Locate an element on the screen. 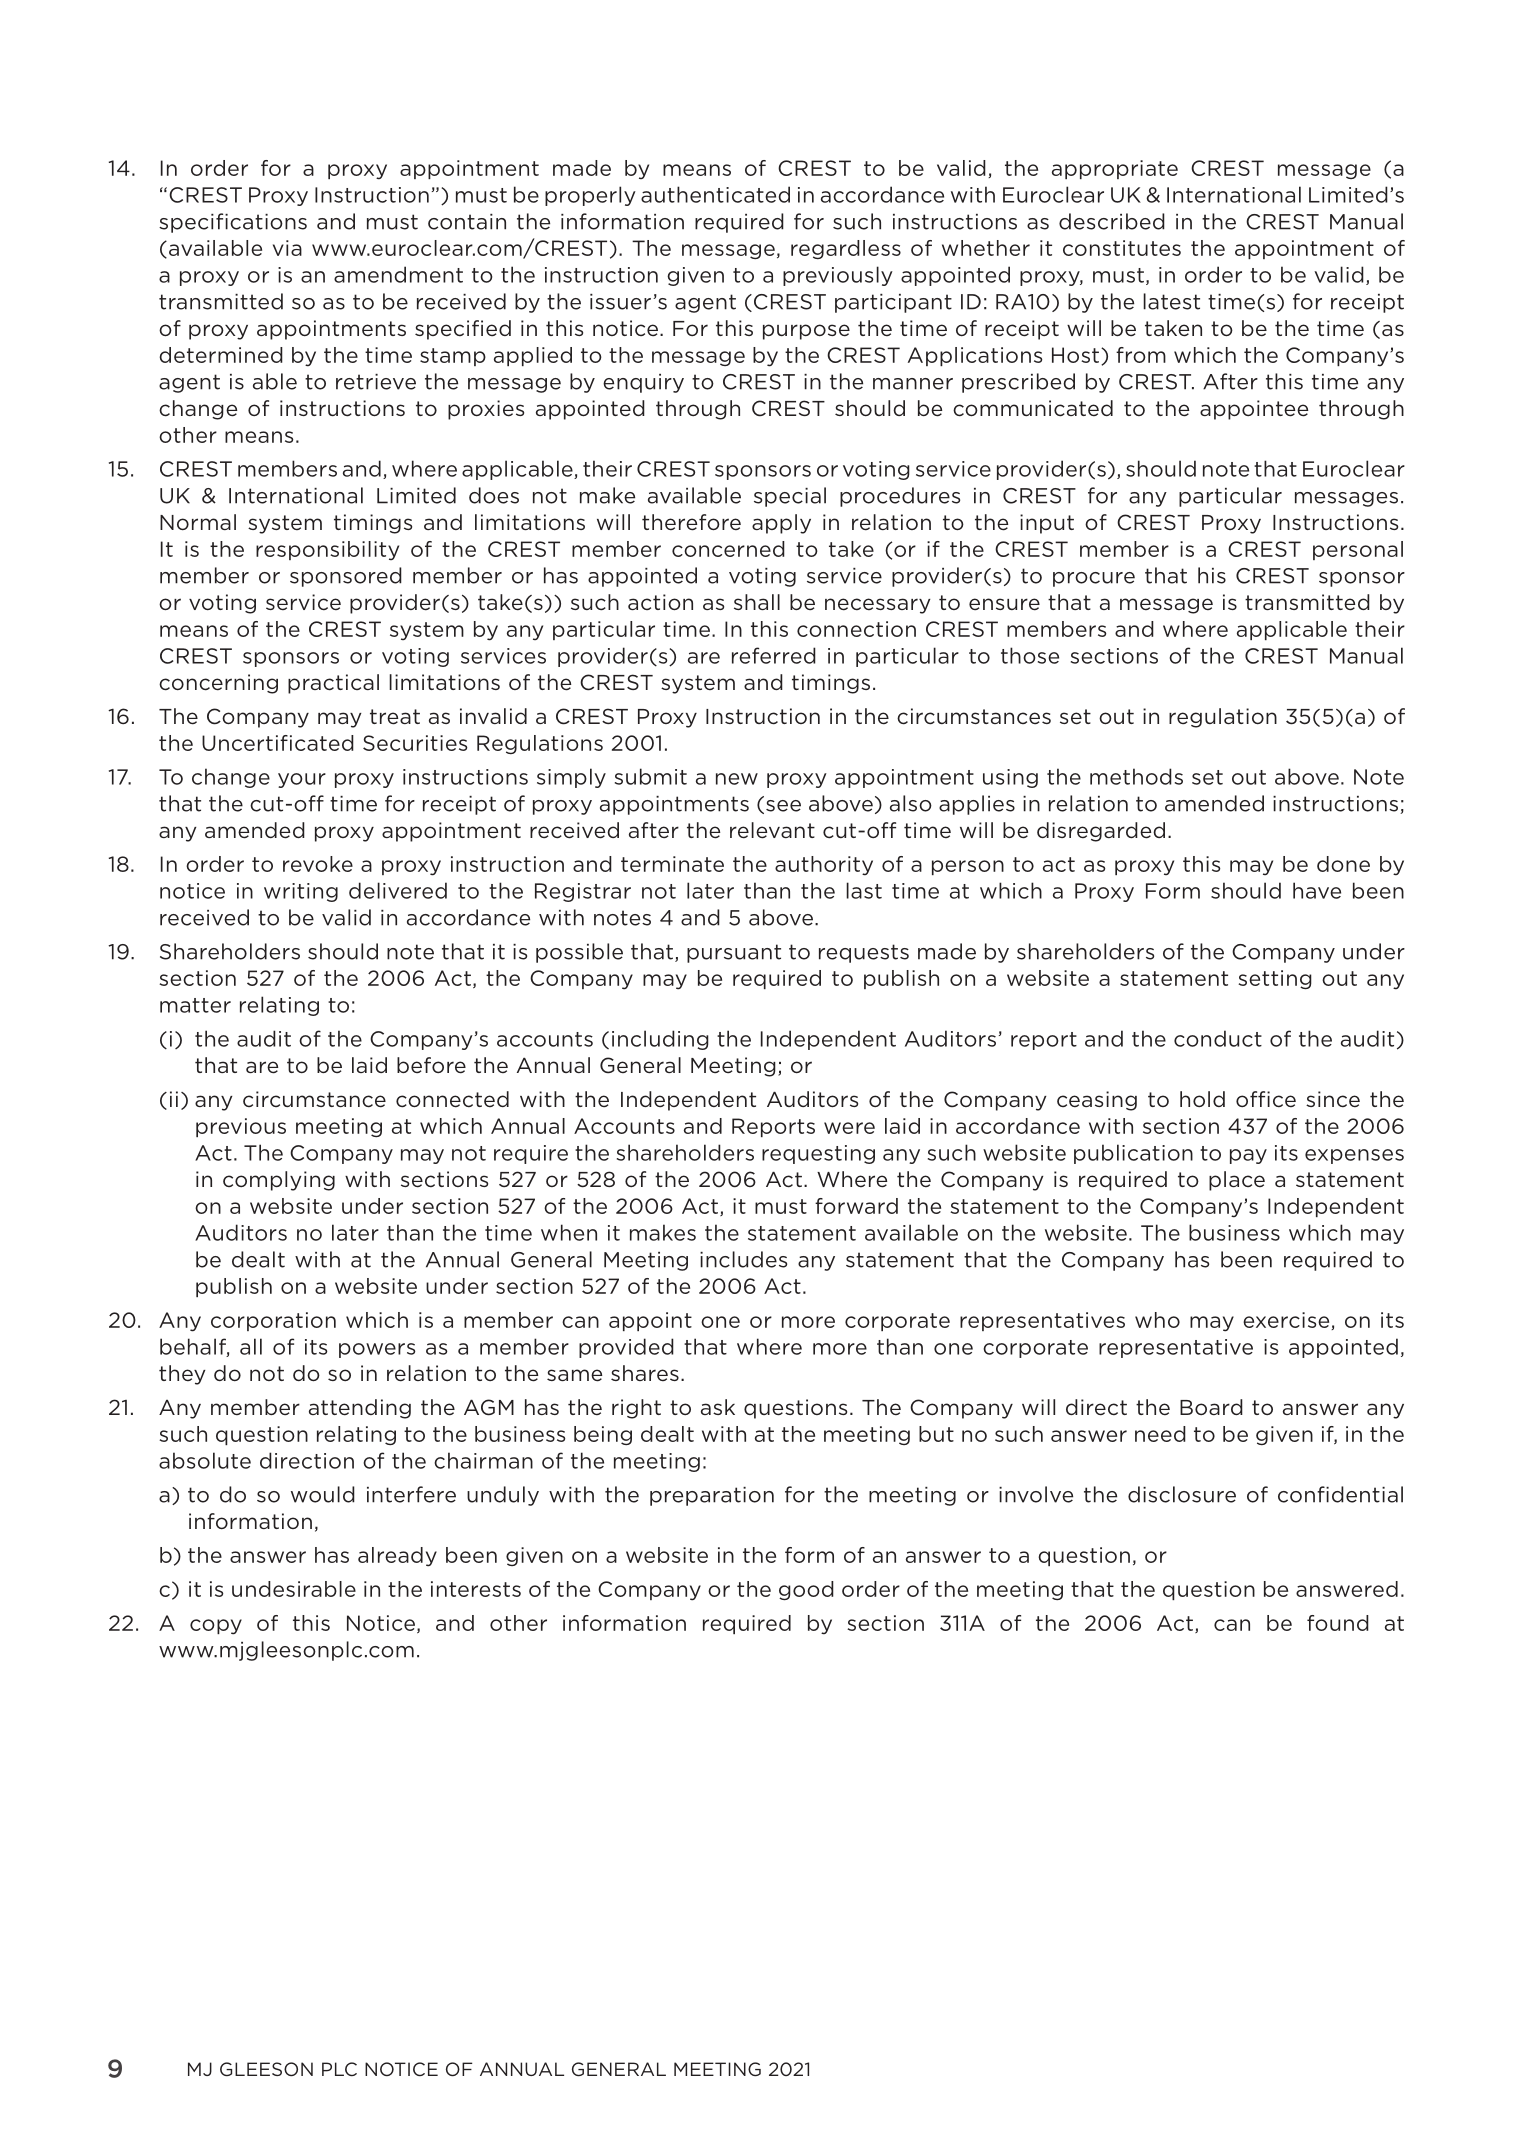  referred is located at coordinates (774, 655).
